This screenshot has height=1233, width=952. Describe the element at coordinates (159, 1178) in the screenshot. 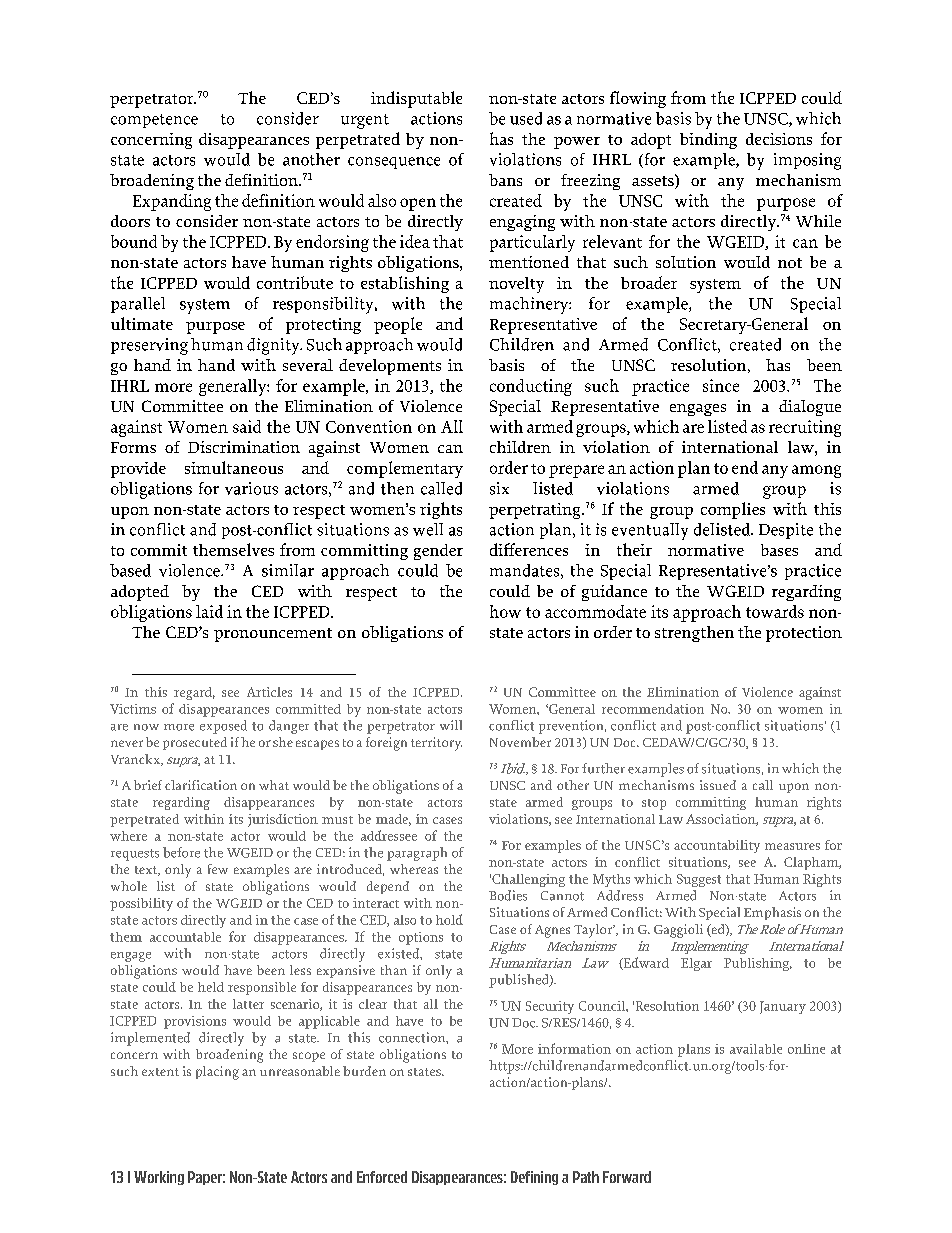

I see `Working` at that location.
